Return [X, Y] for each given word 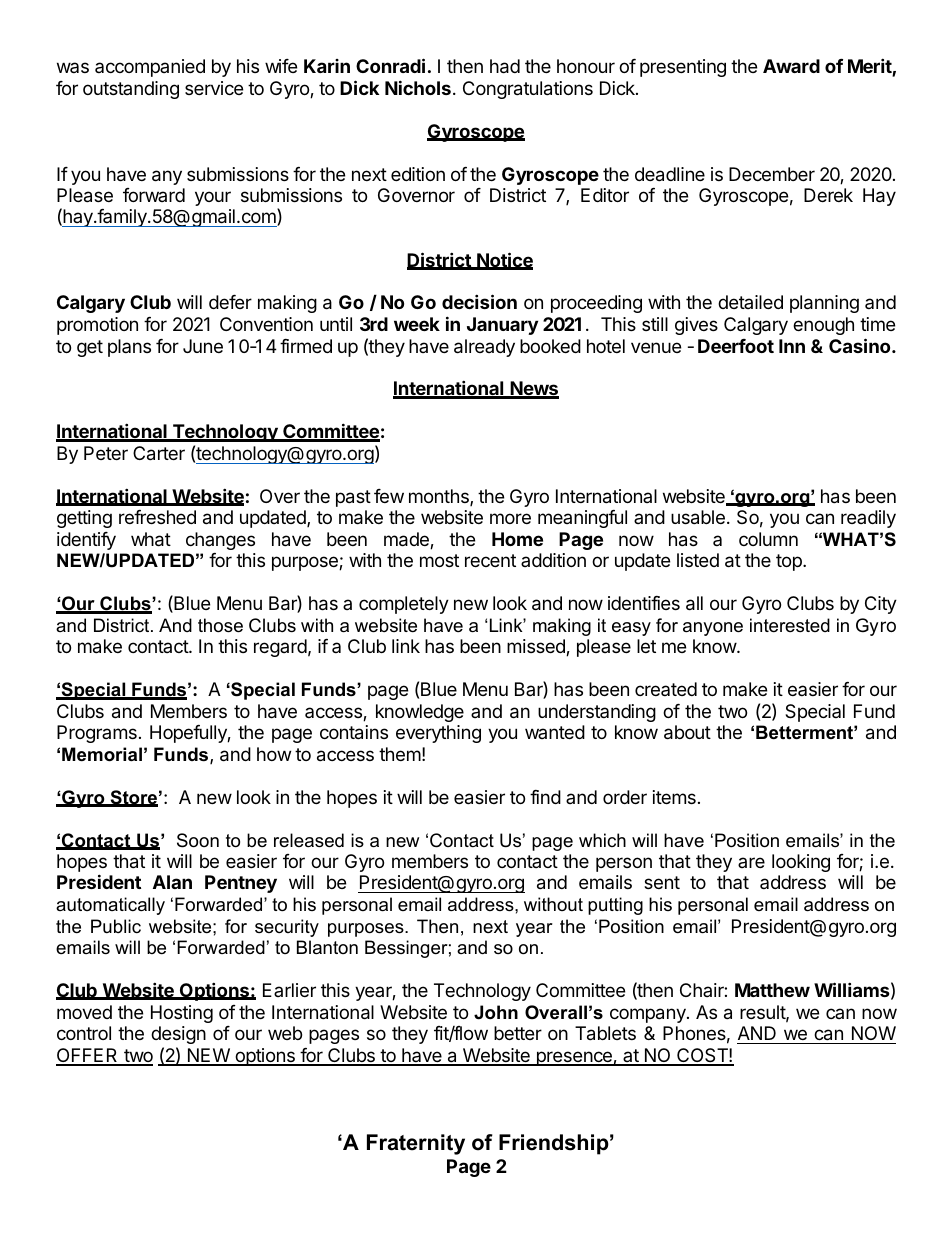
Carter [159, 453]
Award [791, 66]
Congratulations [528, 90]
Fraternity [416, 1144]
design [178, 1035]
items [674, 797]
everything [438, 734]
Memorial [102, 754]
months [440, 497]
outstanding [131, 90]
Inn [792, 346]
